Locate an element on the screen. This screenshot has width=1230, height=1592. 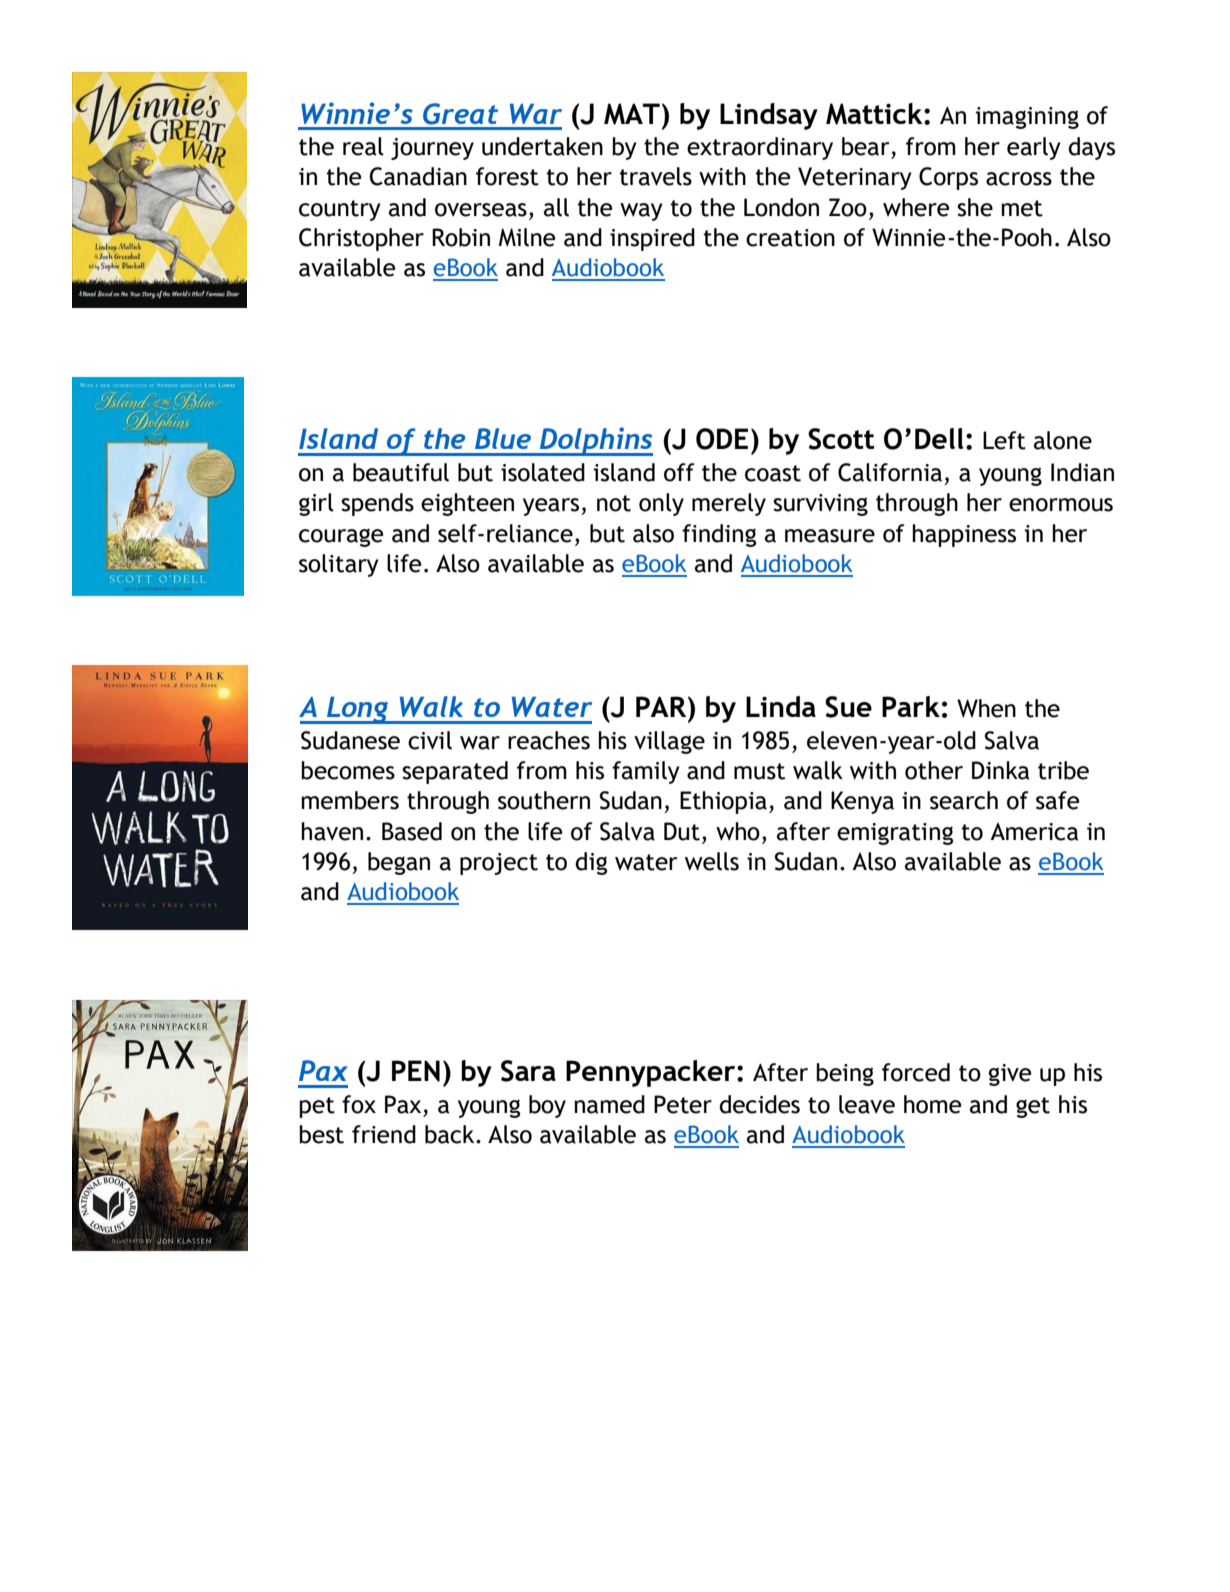
Left is located at coordinates (1004, 440).
